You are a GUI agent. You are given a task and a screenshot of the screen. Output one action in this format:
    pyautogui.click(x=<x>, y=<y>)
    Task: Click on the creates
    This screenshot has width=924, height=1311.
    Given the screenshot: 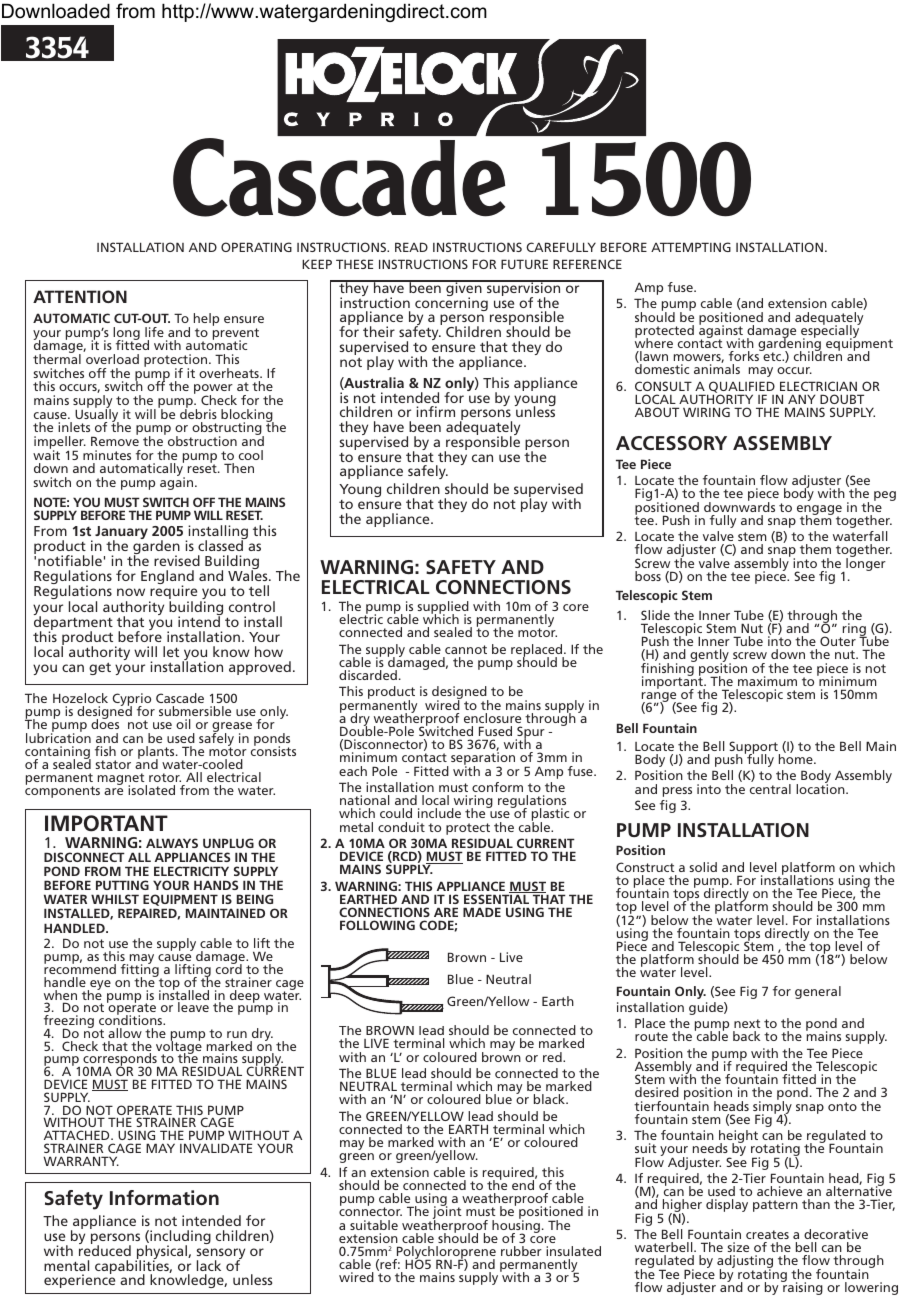 What is the action you would take?
    pyautogui.click(x=767, y=1234)
